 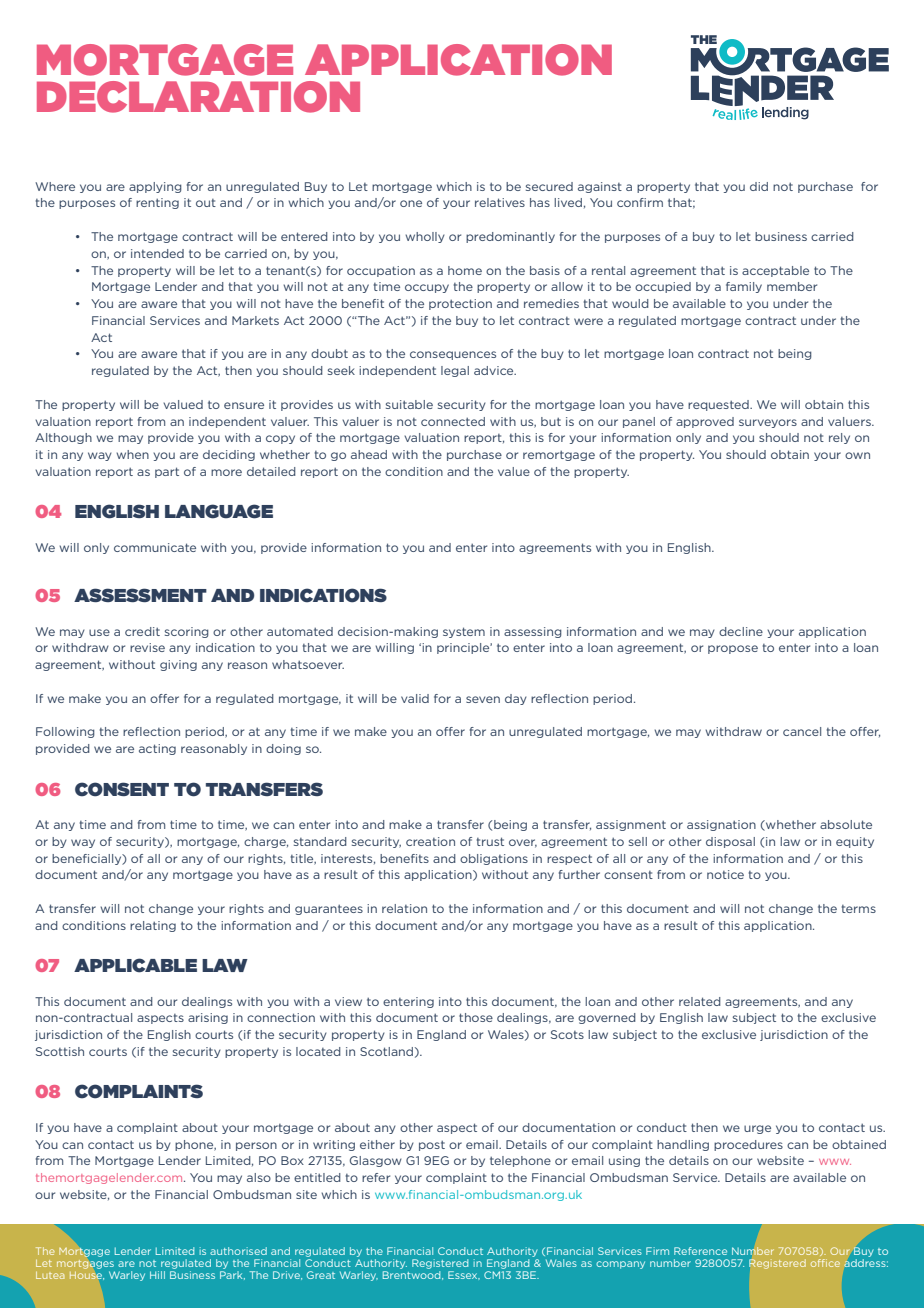 I want to click on notice, so click(x=725, y=874).
